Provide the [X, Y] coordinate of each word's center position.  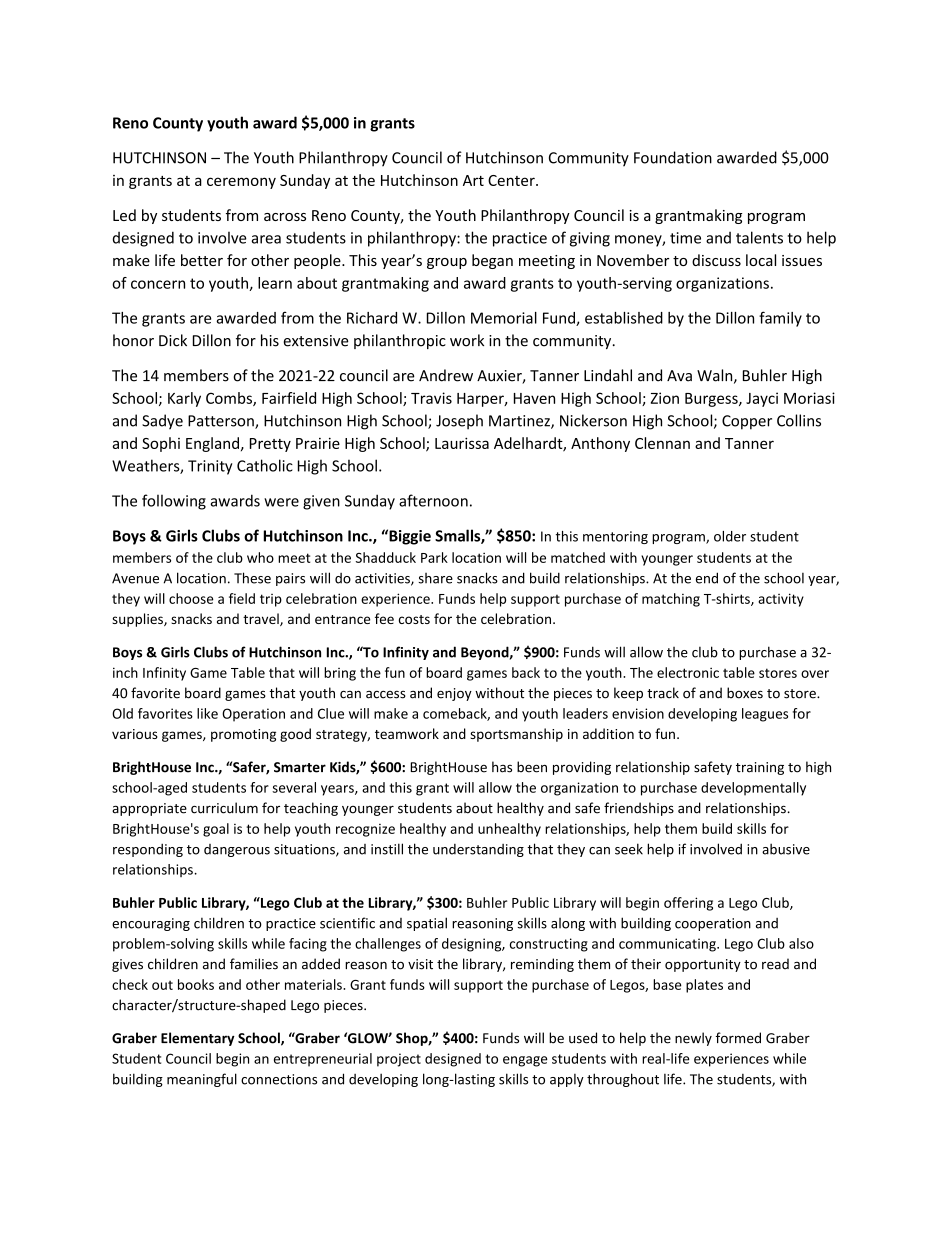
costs [414, 619]
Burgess [712, 400]
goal [216, 830]
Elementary [198, 1039]
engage [525, 1061]
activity [781, 600]
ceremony [241, 183]
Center [512, 180]
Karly [184, 399]
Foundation [673, 157]
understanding [478, 850]
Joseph [459, 422]
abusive [786, 849]
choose [191, 598]
